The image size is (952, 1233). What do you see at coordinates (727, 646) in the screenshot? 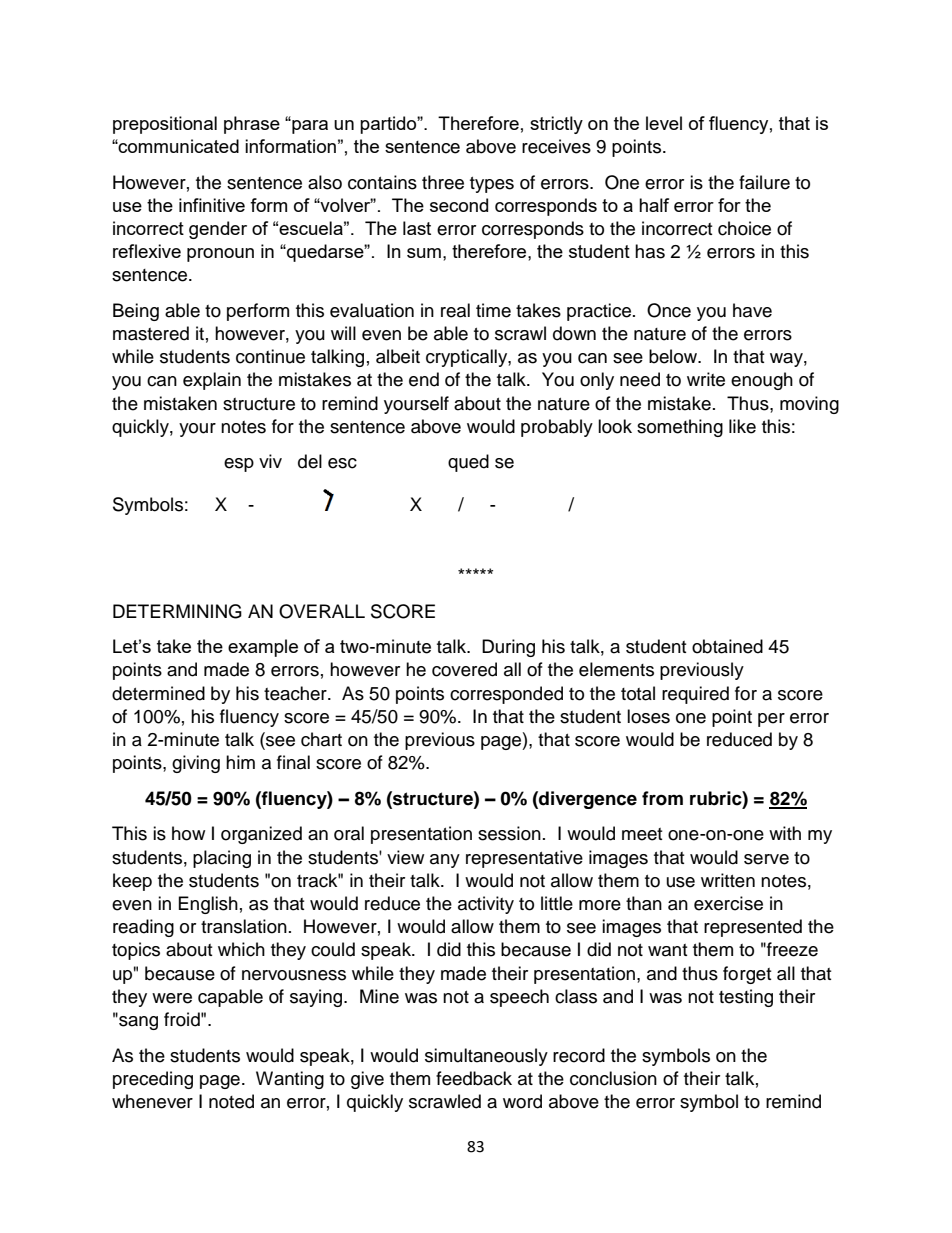
I see `obtained` at bounding box center [727, 646].
